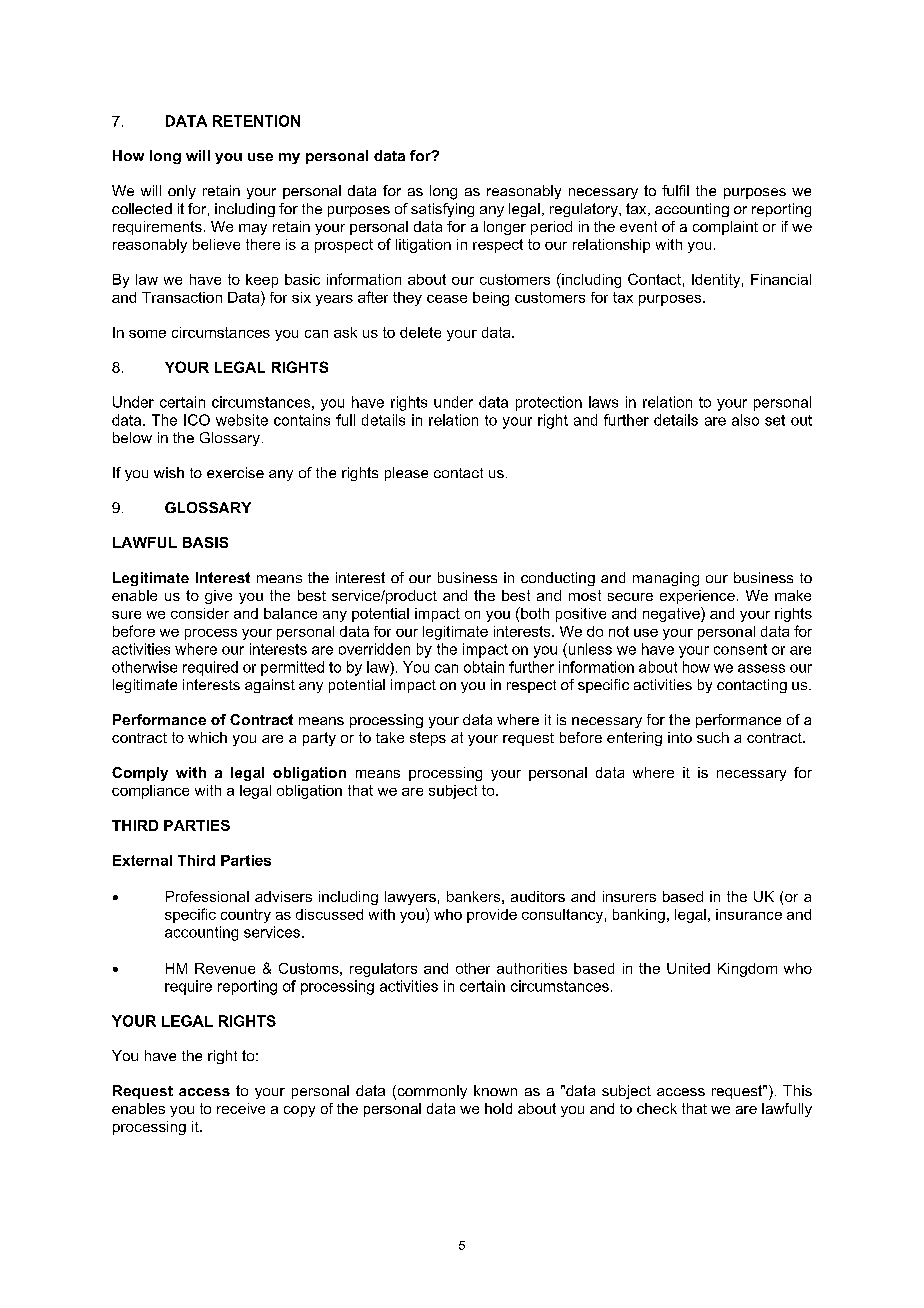 Image resolution: width=924 pixels, height=1308 pixels. Describe the element at coordinates (657, 1108) in the image. I see `check` at that location.
